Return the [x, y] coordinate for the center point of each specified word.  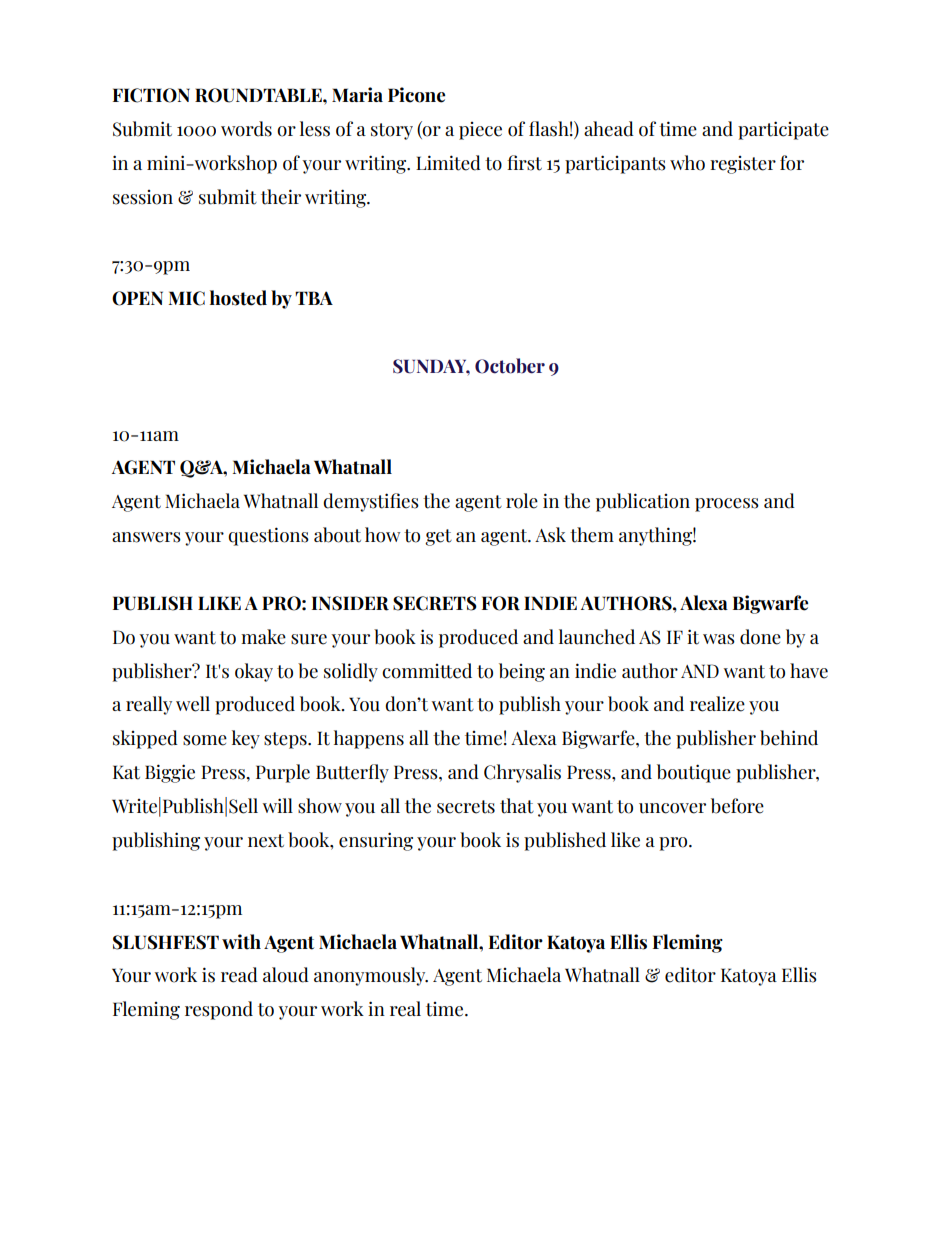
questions [268, 536]
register [743, 165]
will [278, 805]
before [737, 806]
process [727, 505]
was [719, 639]
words [246, 129]
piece [480, 131]
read [239, 975]
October [510, 366]
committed [427, 671]
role [522, 501]
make [263, 637]
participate [783, 130]
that [517, 806]
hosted [238, 298]
